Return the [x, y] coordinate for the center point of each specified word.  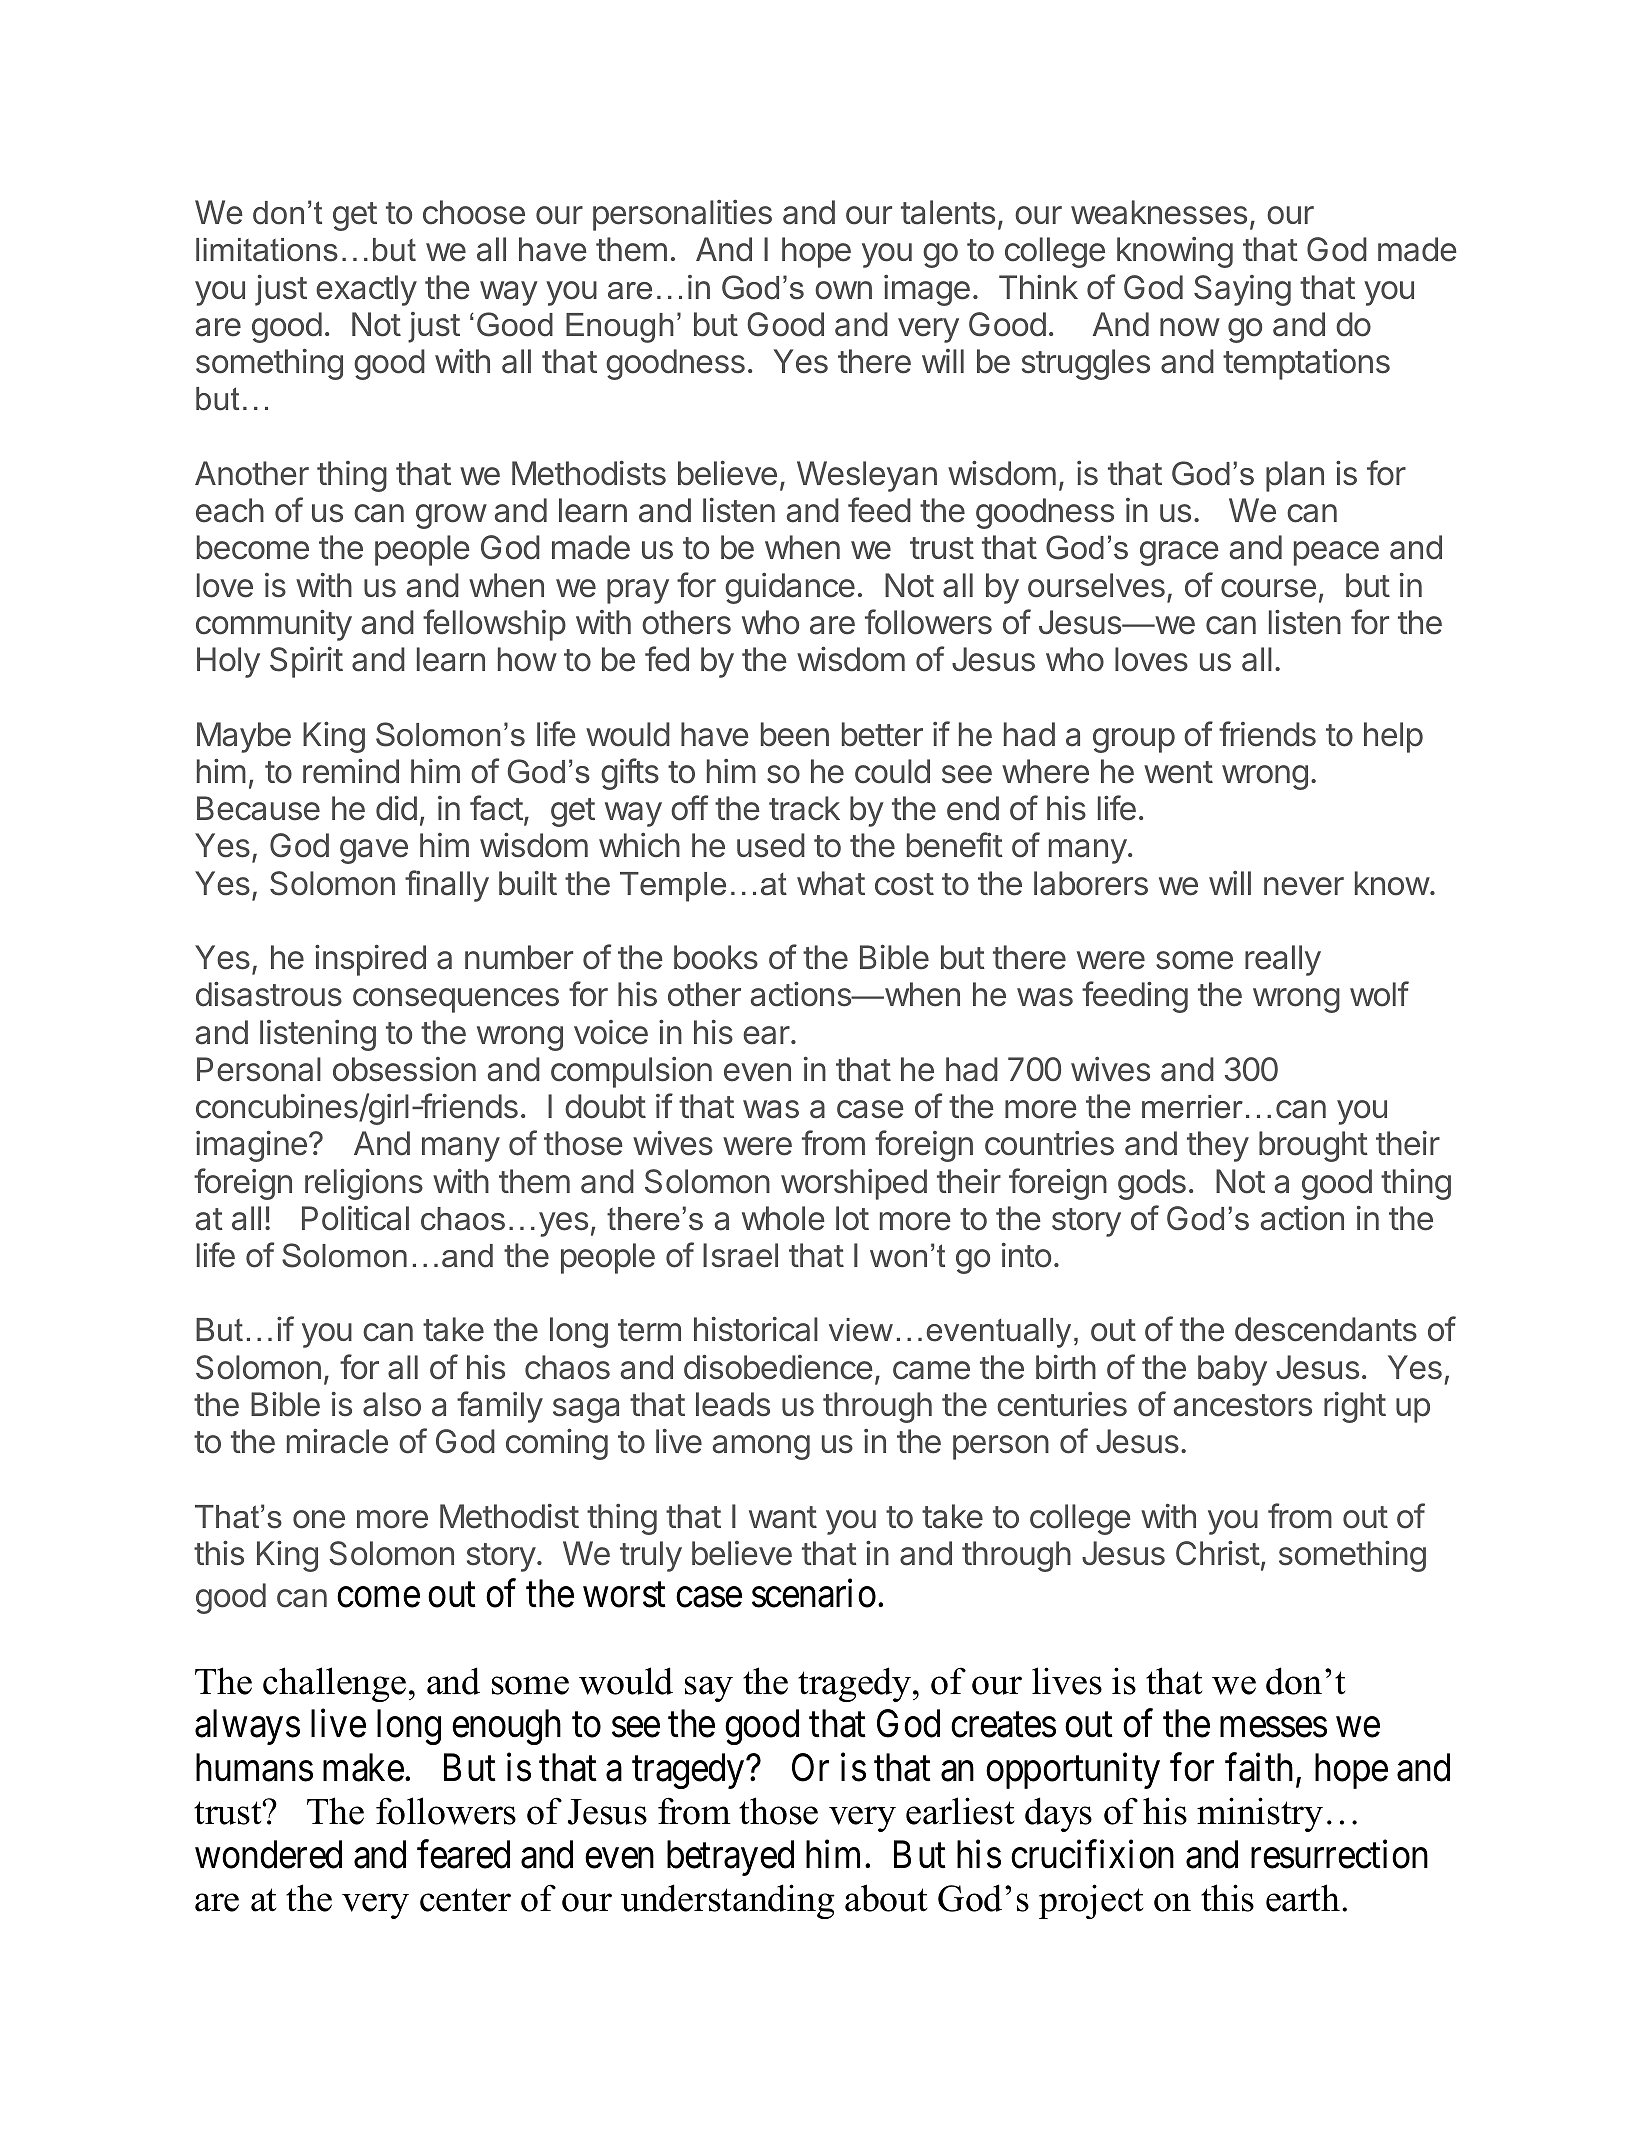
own [843, 290]
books [716, 957]
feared [463, 1854]
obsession [404, 1069]
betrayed [730, 1858]
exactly [366, 290]
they [1218, 1146]
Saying [1242, 290]
